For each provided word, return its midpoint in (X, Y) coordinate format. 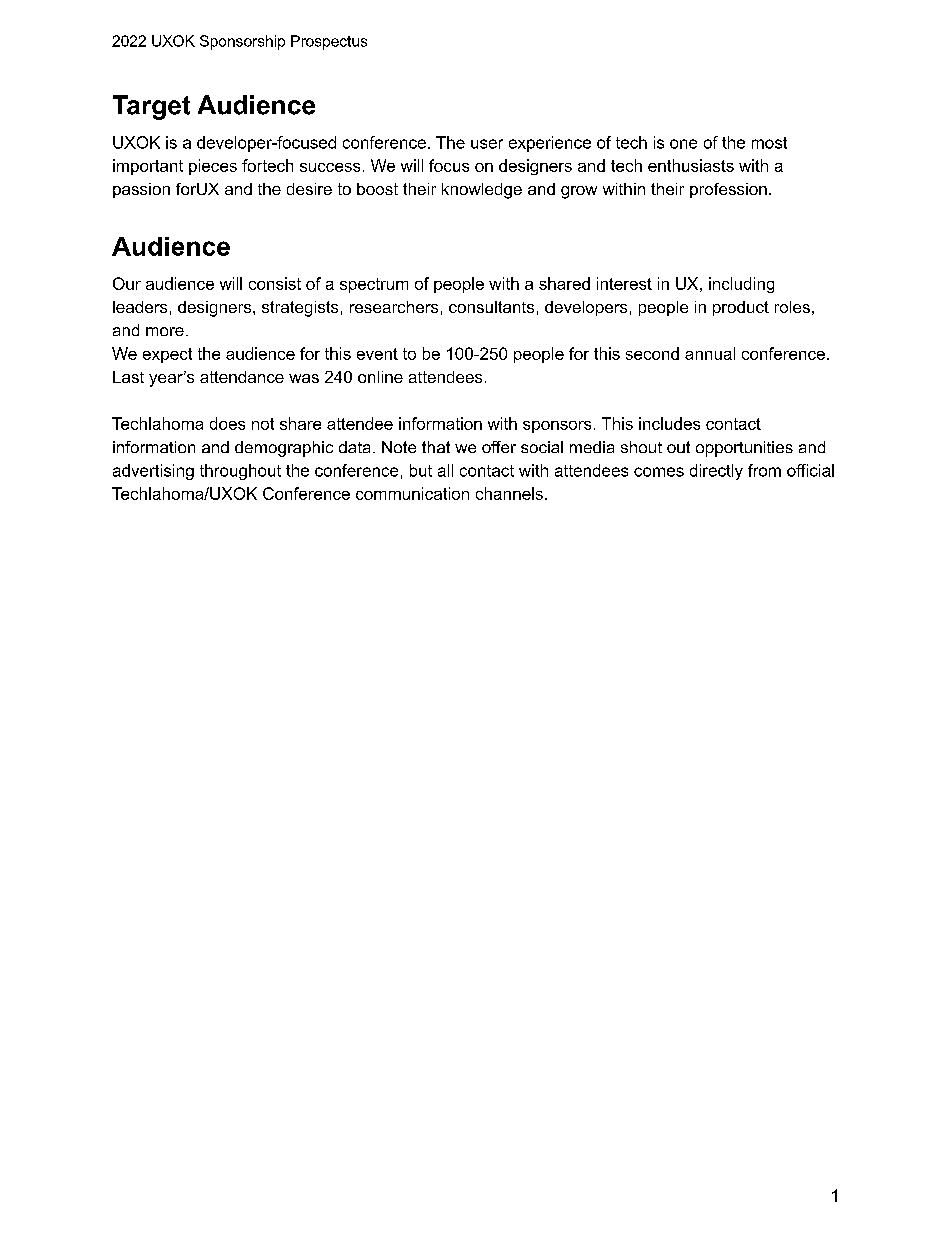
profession (728, 190)
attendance (242, 377)
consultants (491, 307)
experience (550, 144)
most (769, 143)
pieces (213, 167)
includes (669, 423)
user (487, 144)
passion (141, 190)
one (683, 144)
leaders (140, 307)
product (741, 308)
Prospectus (329, 42)
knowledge (482, 191)
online (380, 377)
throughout (240, 472)
